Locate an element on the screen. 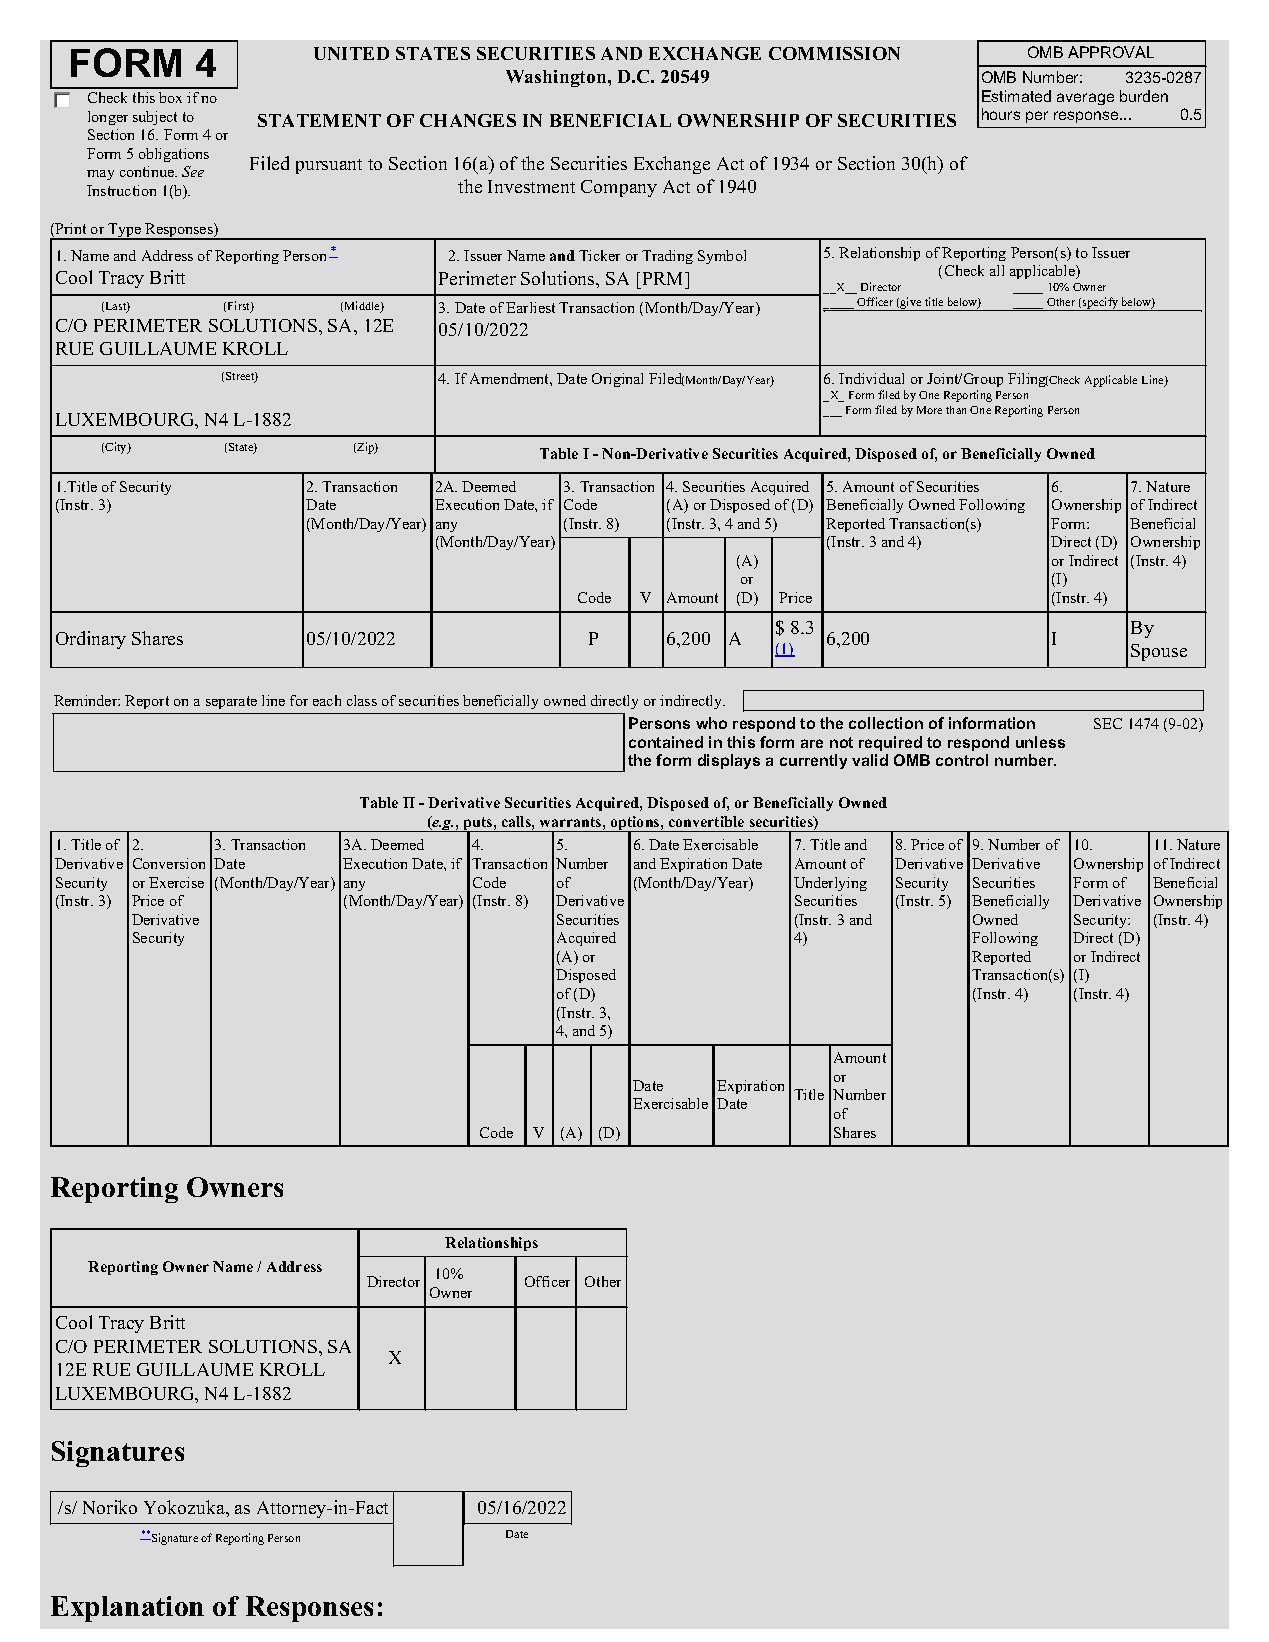 The width and height of the screenshot is (1269, 1642). Estimated is located at coordinates (1016, 96).
